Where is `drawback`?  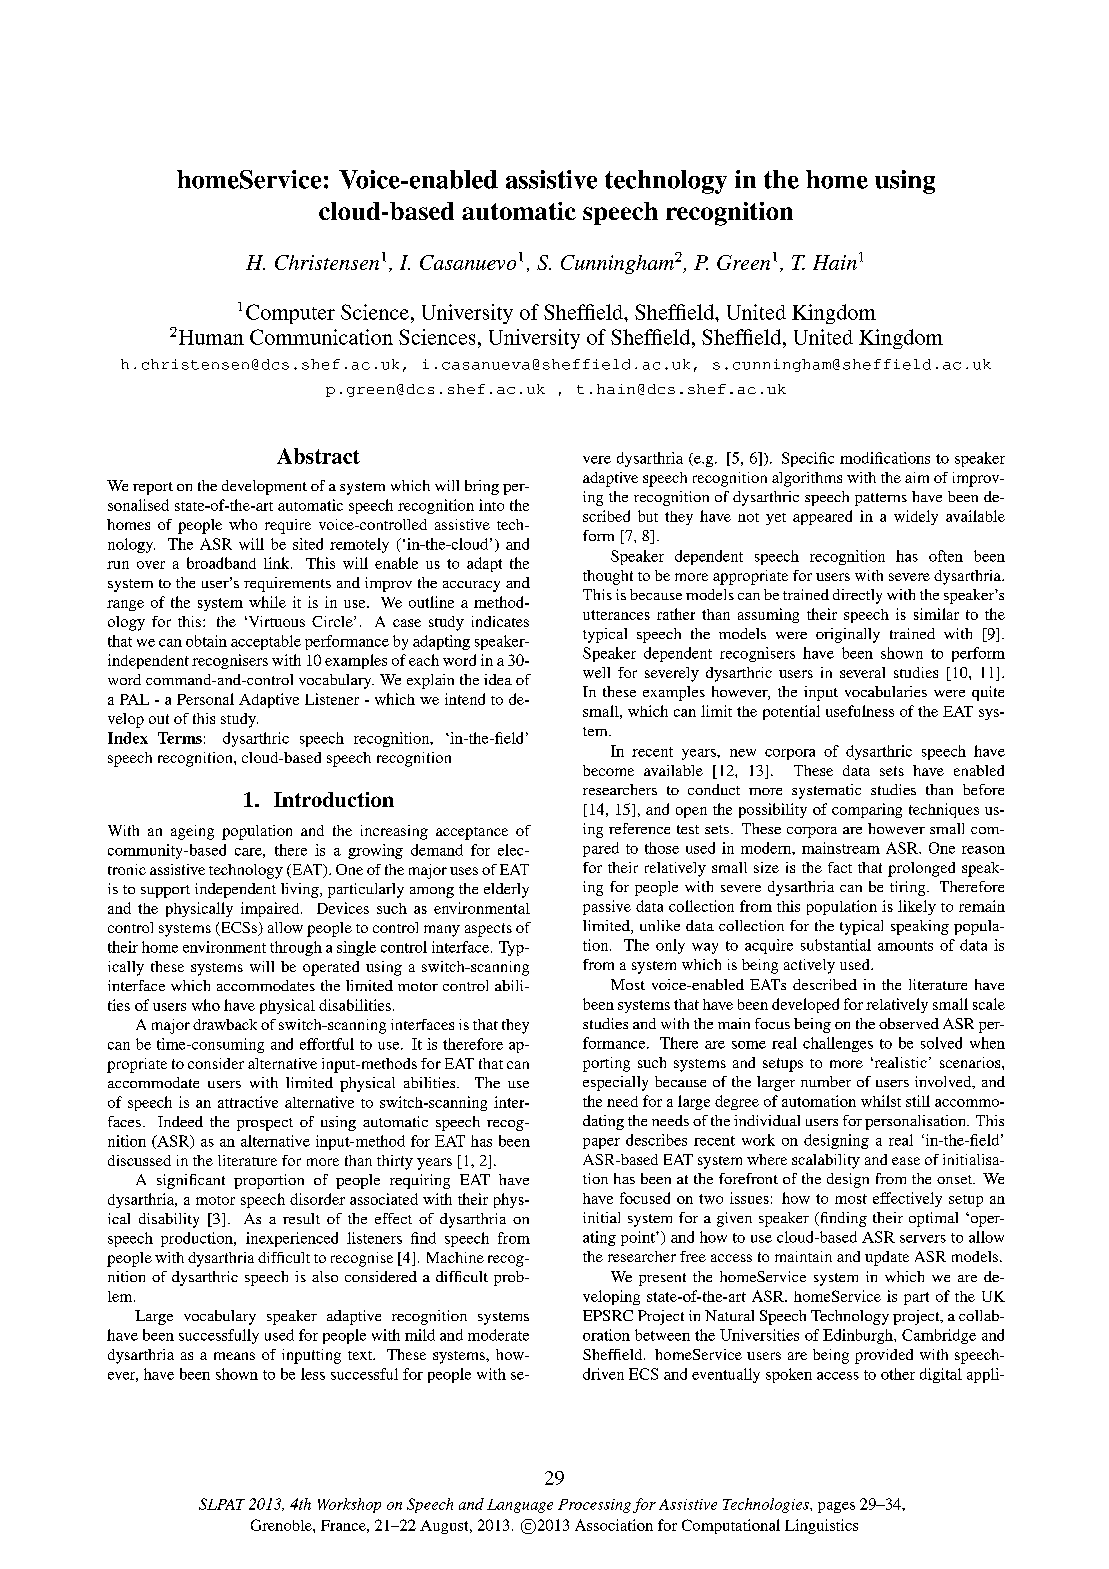
drawback is located at coordinates (225, 1024).
